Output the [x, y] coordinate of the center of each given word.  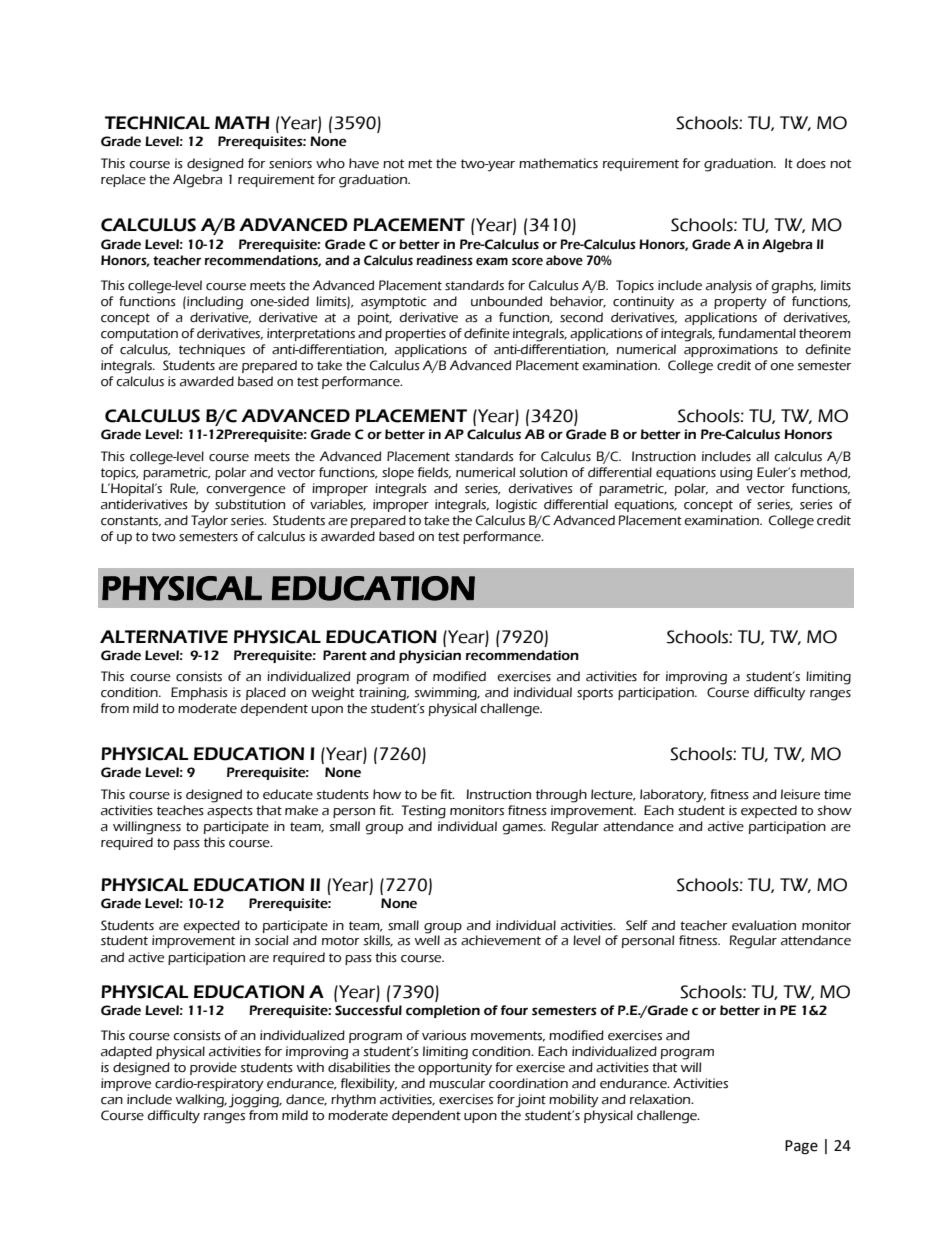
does [811, 163]
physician [430, 657]
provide [213, 1068]
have [364, 163]
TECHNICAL [157, 123]
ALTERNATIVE [164, 636]
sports [595, 694]
